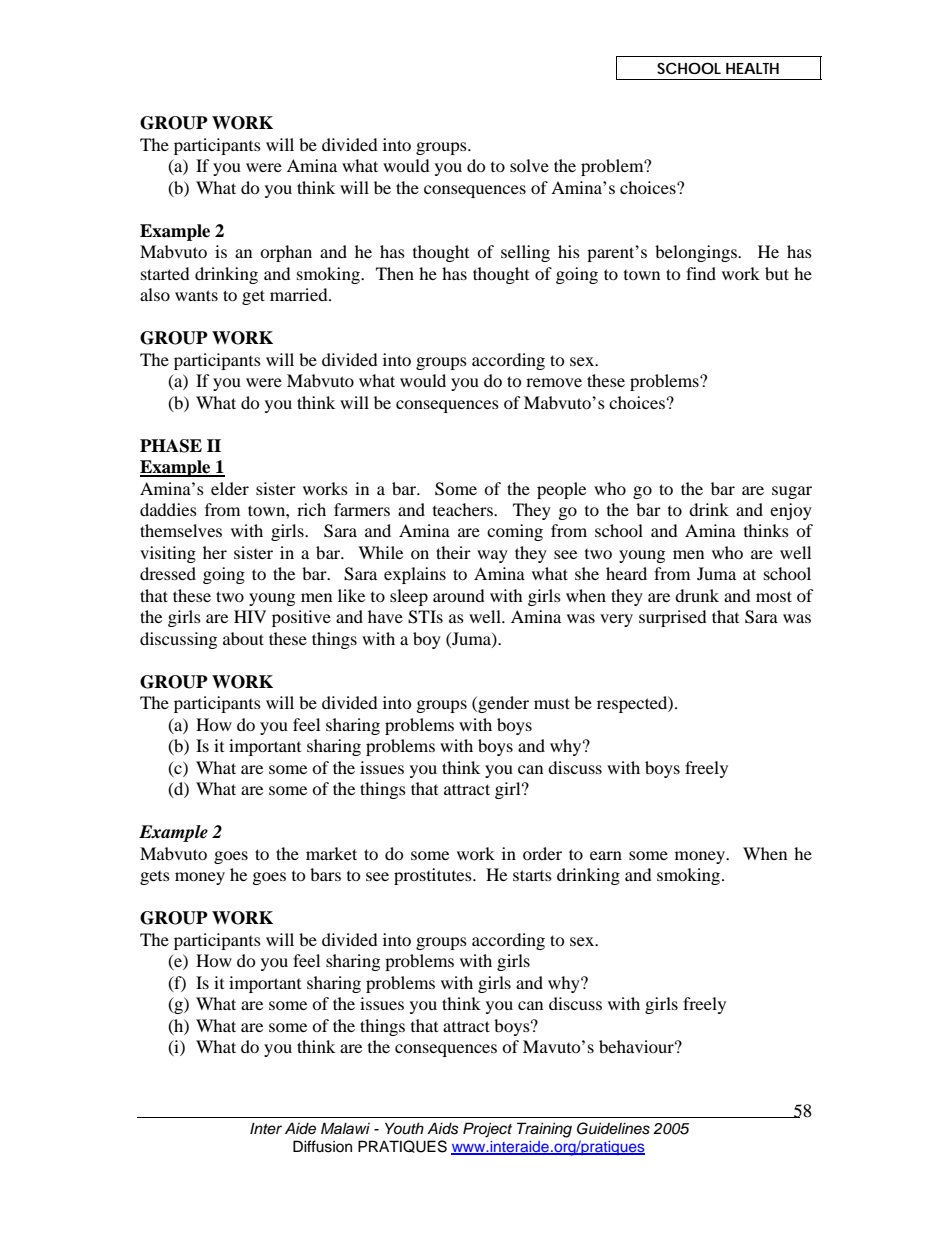 The width and height of the page is (952, 1233). What do you see at coordinates (286, 253) in the page?
I see `orphan` at bounding box center [286, 253].
